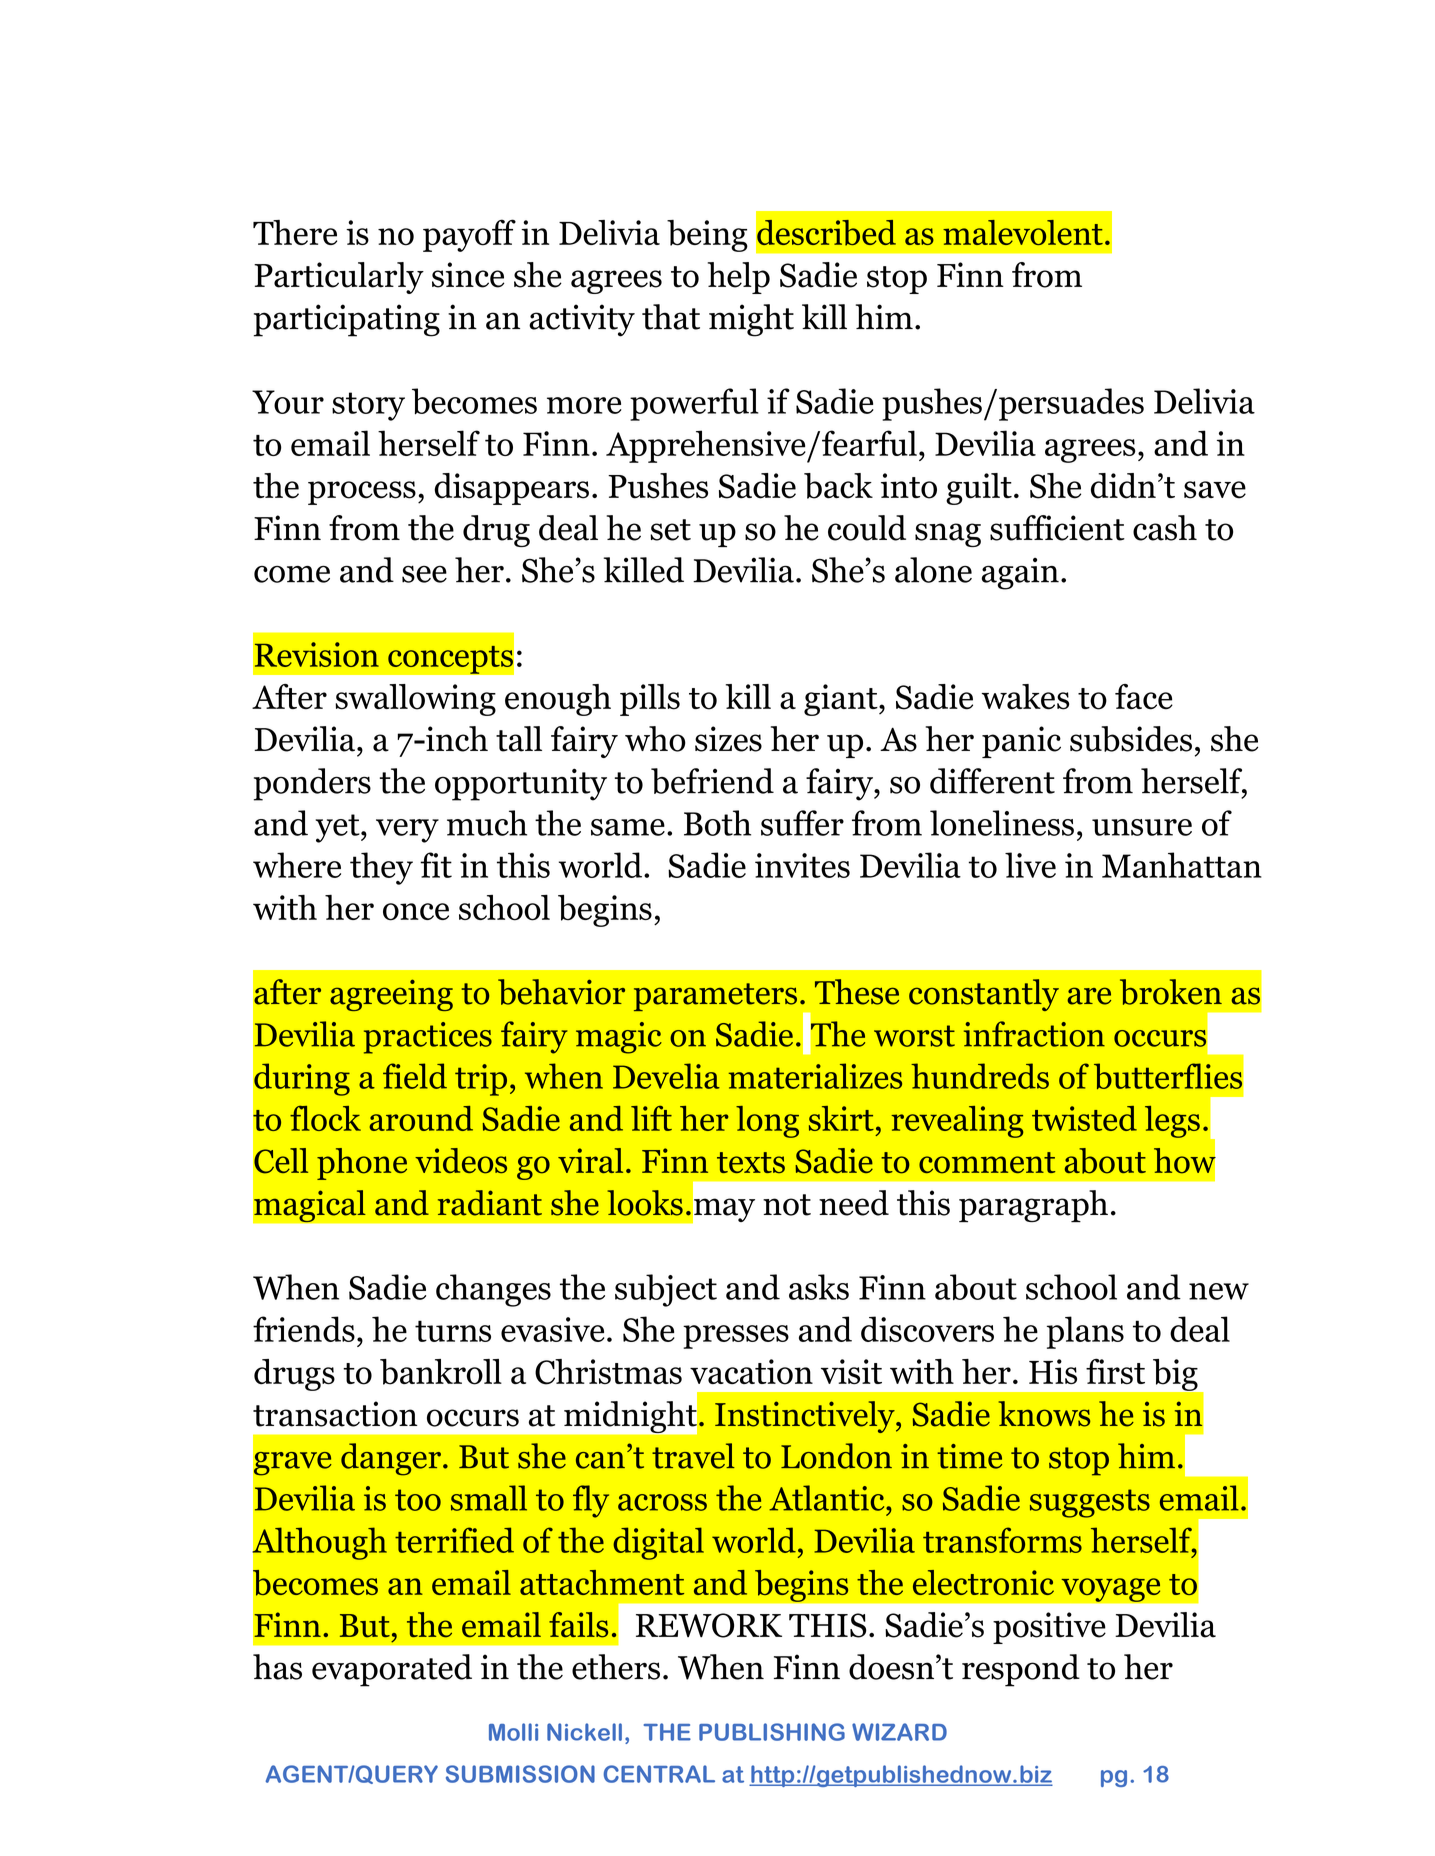 The height and width of the screenshot is (1856, 1435). I want to click on malevolent, so click(1023, 232).
